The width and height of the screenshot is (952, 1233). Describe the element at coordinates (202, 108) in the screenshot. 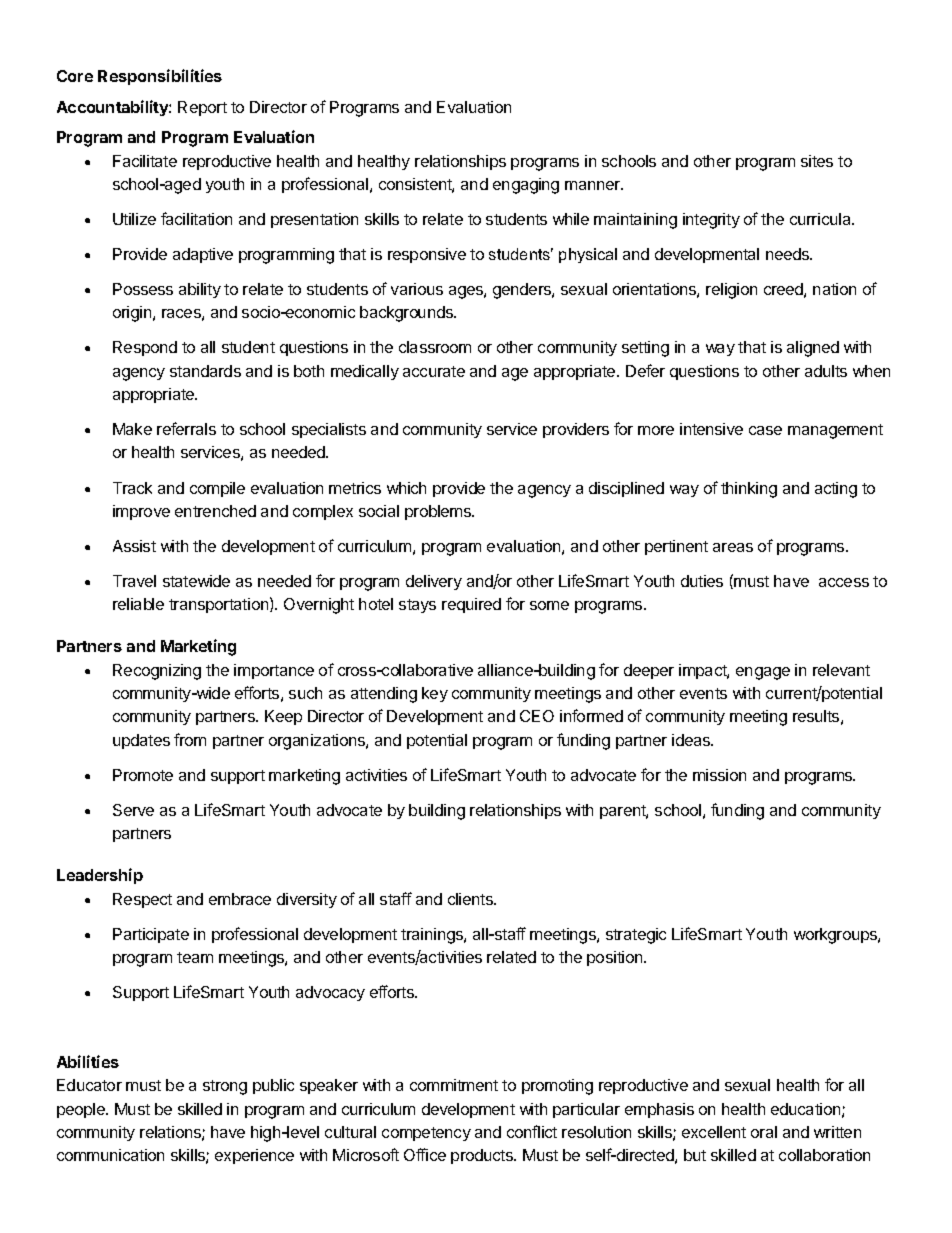

I see `Report` at that location.
